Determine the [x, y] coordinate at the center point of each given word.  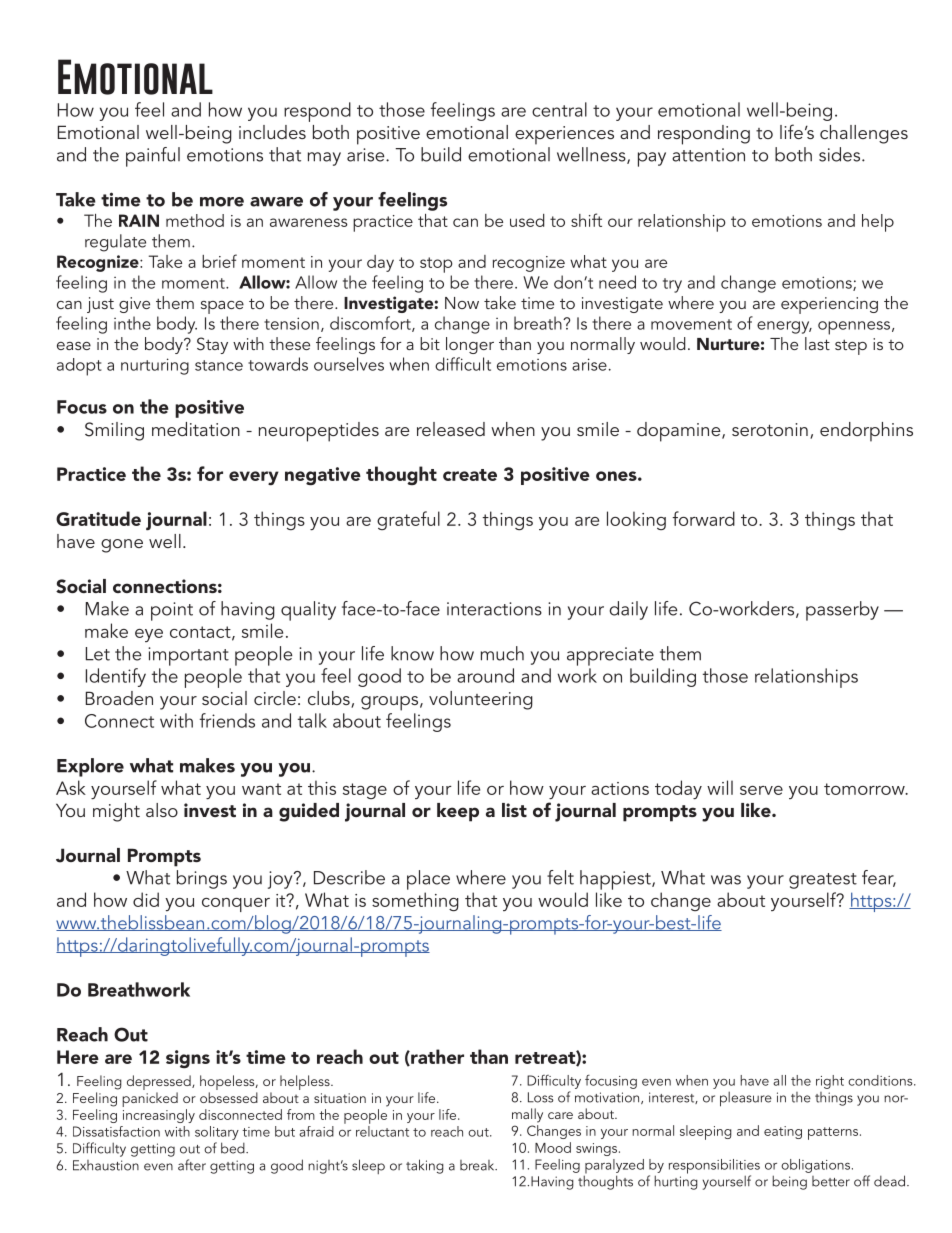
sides [841, 154]
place [428, 880]
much [502, 653]
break [478, 1165]
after [192, 1165]
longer [470, 345]
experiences [564, 135]
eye [149, 635]
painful [153, 157]
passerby [842, 611]
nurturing [155, 366]
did [146, 899]
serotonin [770, 429]
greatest [823, 881]
